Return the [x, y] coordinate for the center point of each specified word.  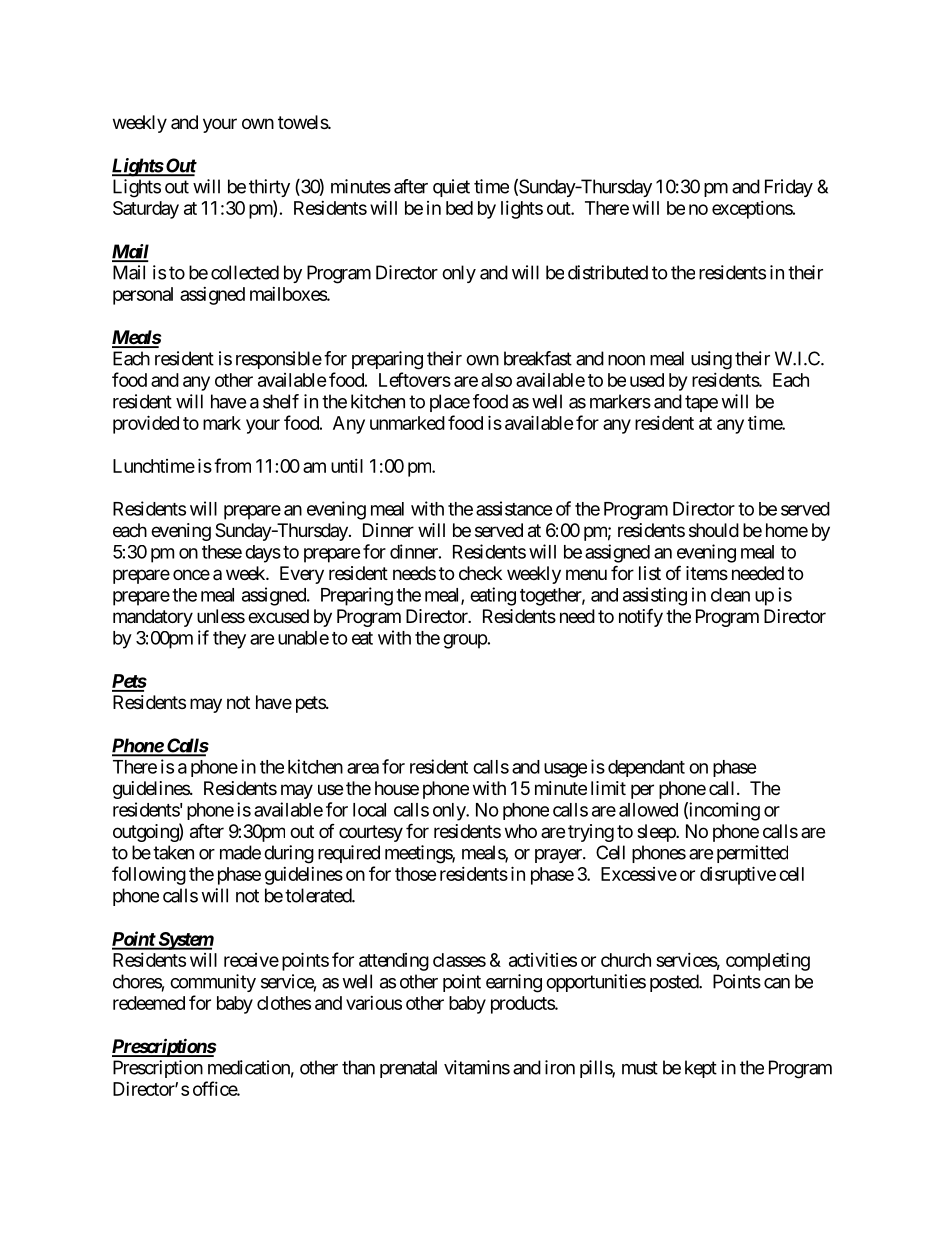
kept [701, 1069]
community [213, 983]
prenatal [408, 1069]
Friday [789, 188]
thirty [269, 188]
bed [459, 208]
